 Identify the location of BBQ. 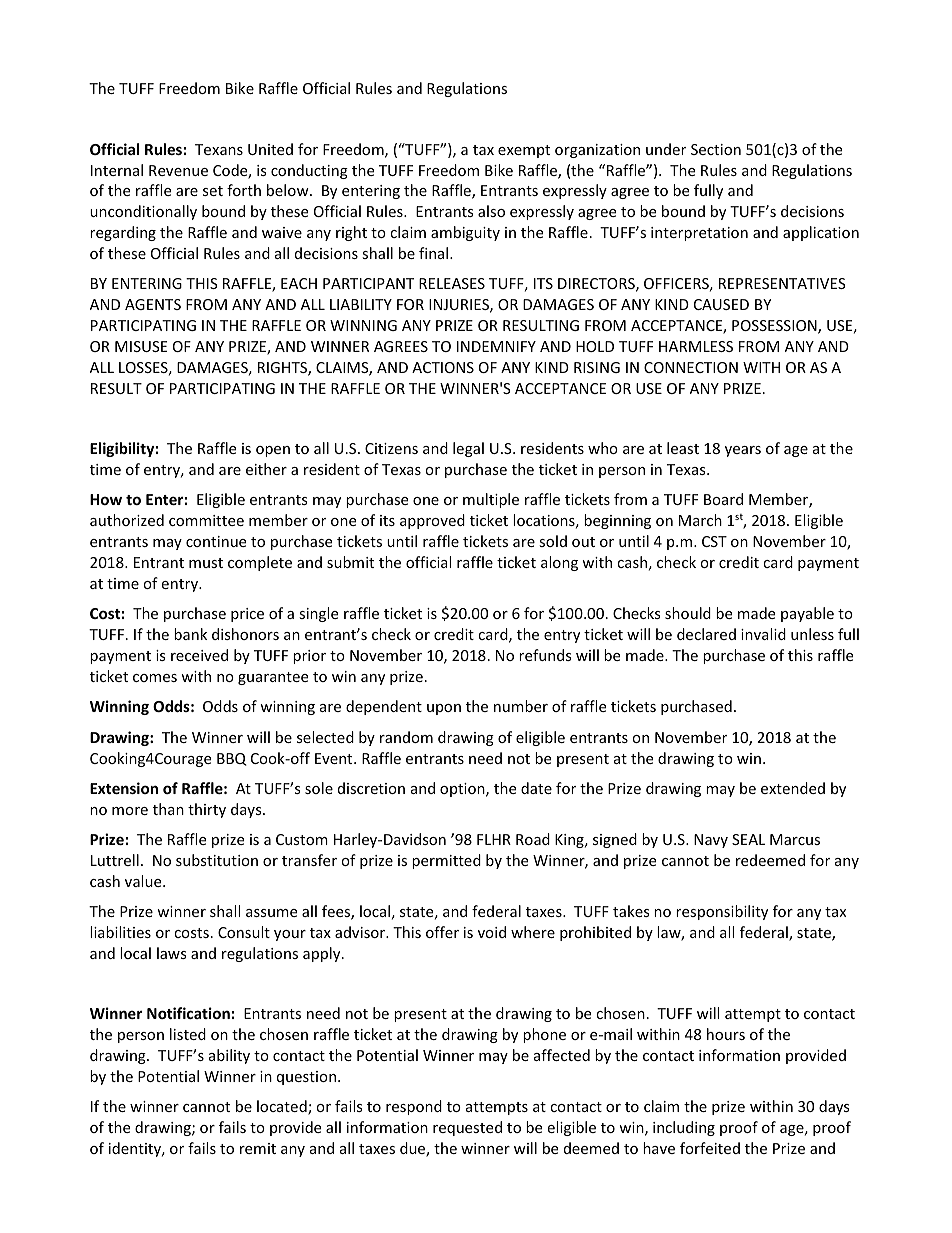
(232, 759).
